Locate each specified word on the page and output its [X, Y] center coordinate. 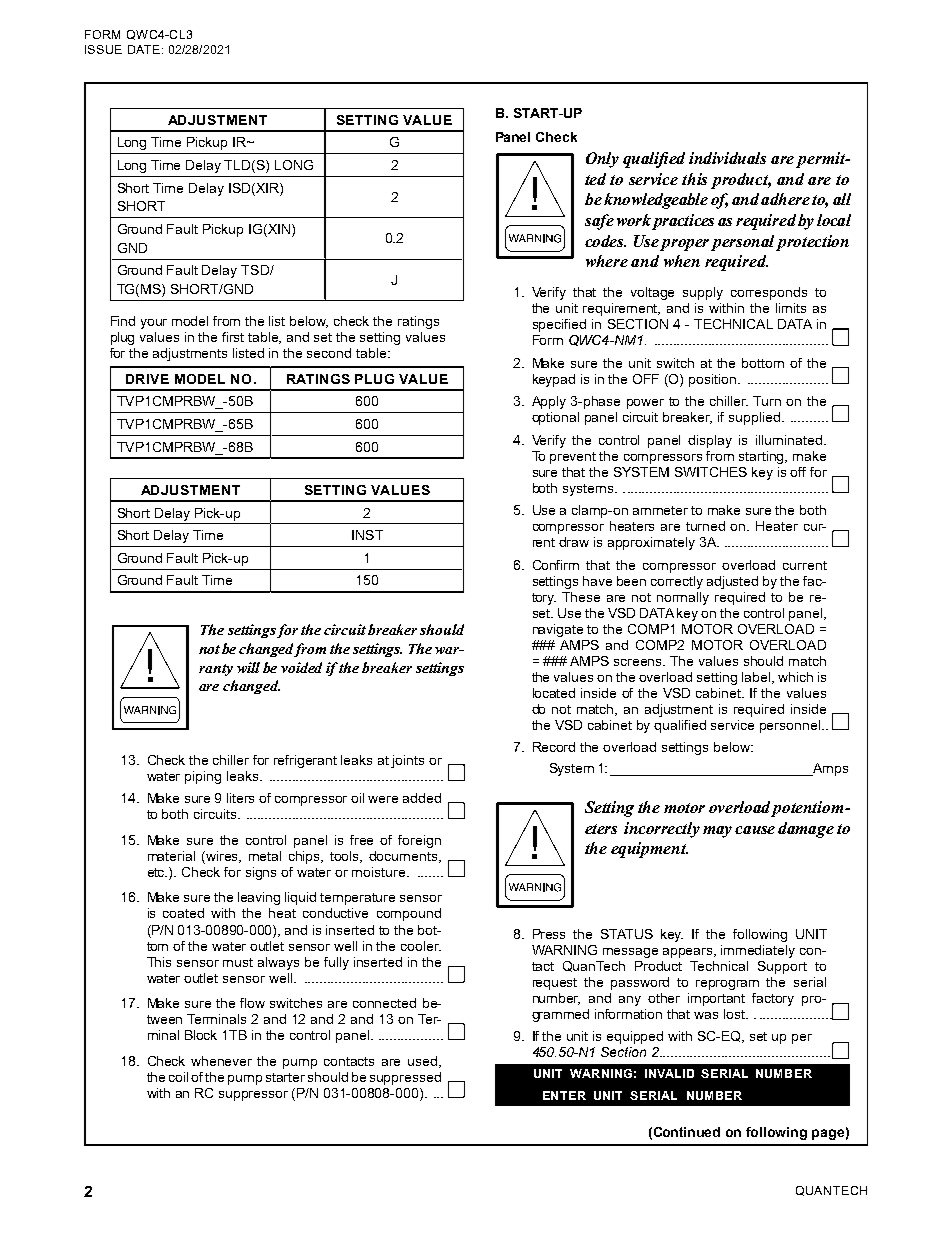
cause [755, 830]
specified [559, 325]
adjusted [732, 582]
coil [178, 1077]
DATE [145, 49]
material [171, 856]
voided [301, 667]
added [422, 798]
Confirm [556, 565]
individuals [727, 158]
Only [602, 160]
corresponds [769, 293]
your [154, 324]
